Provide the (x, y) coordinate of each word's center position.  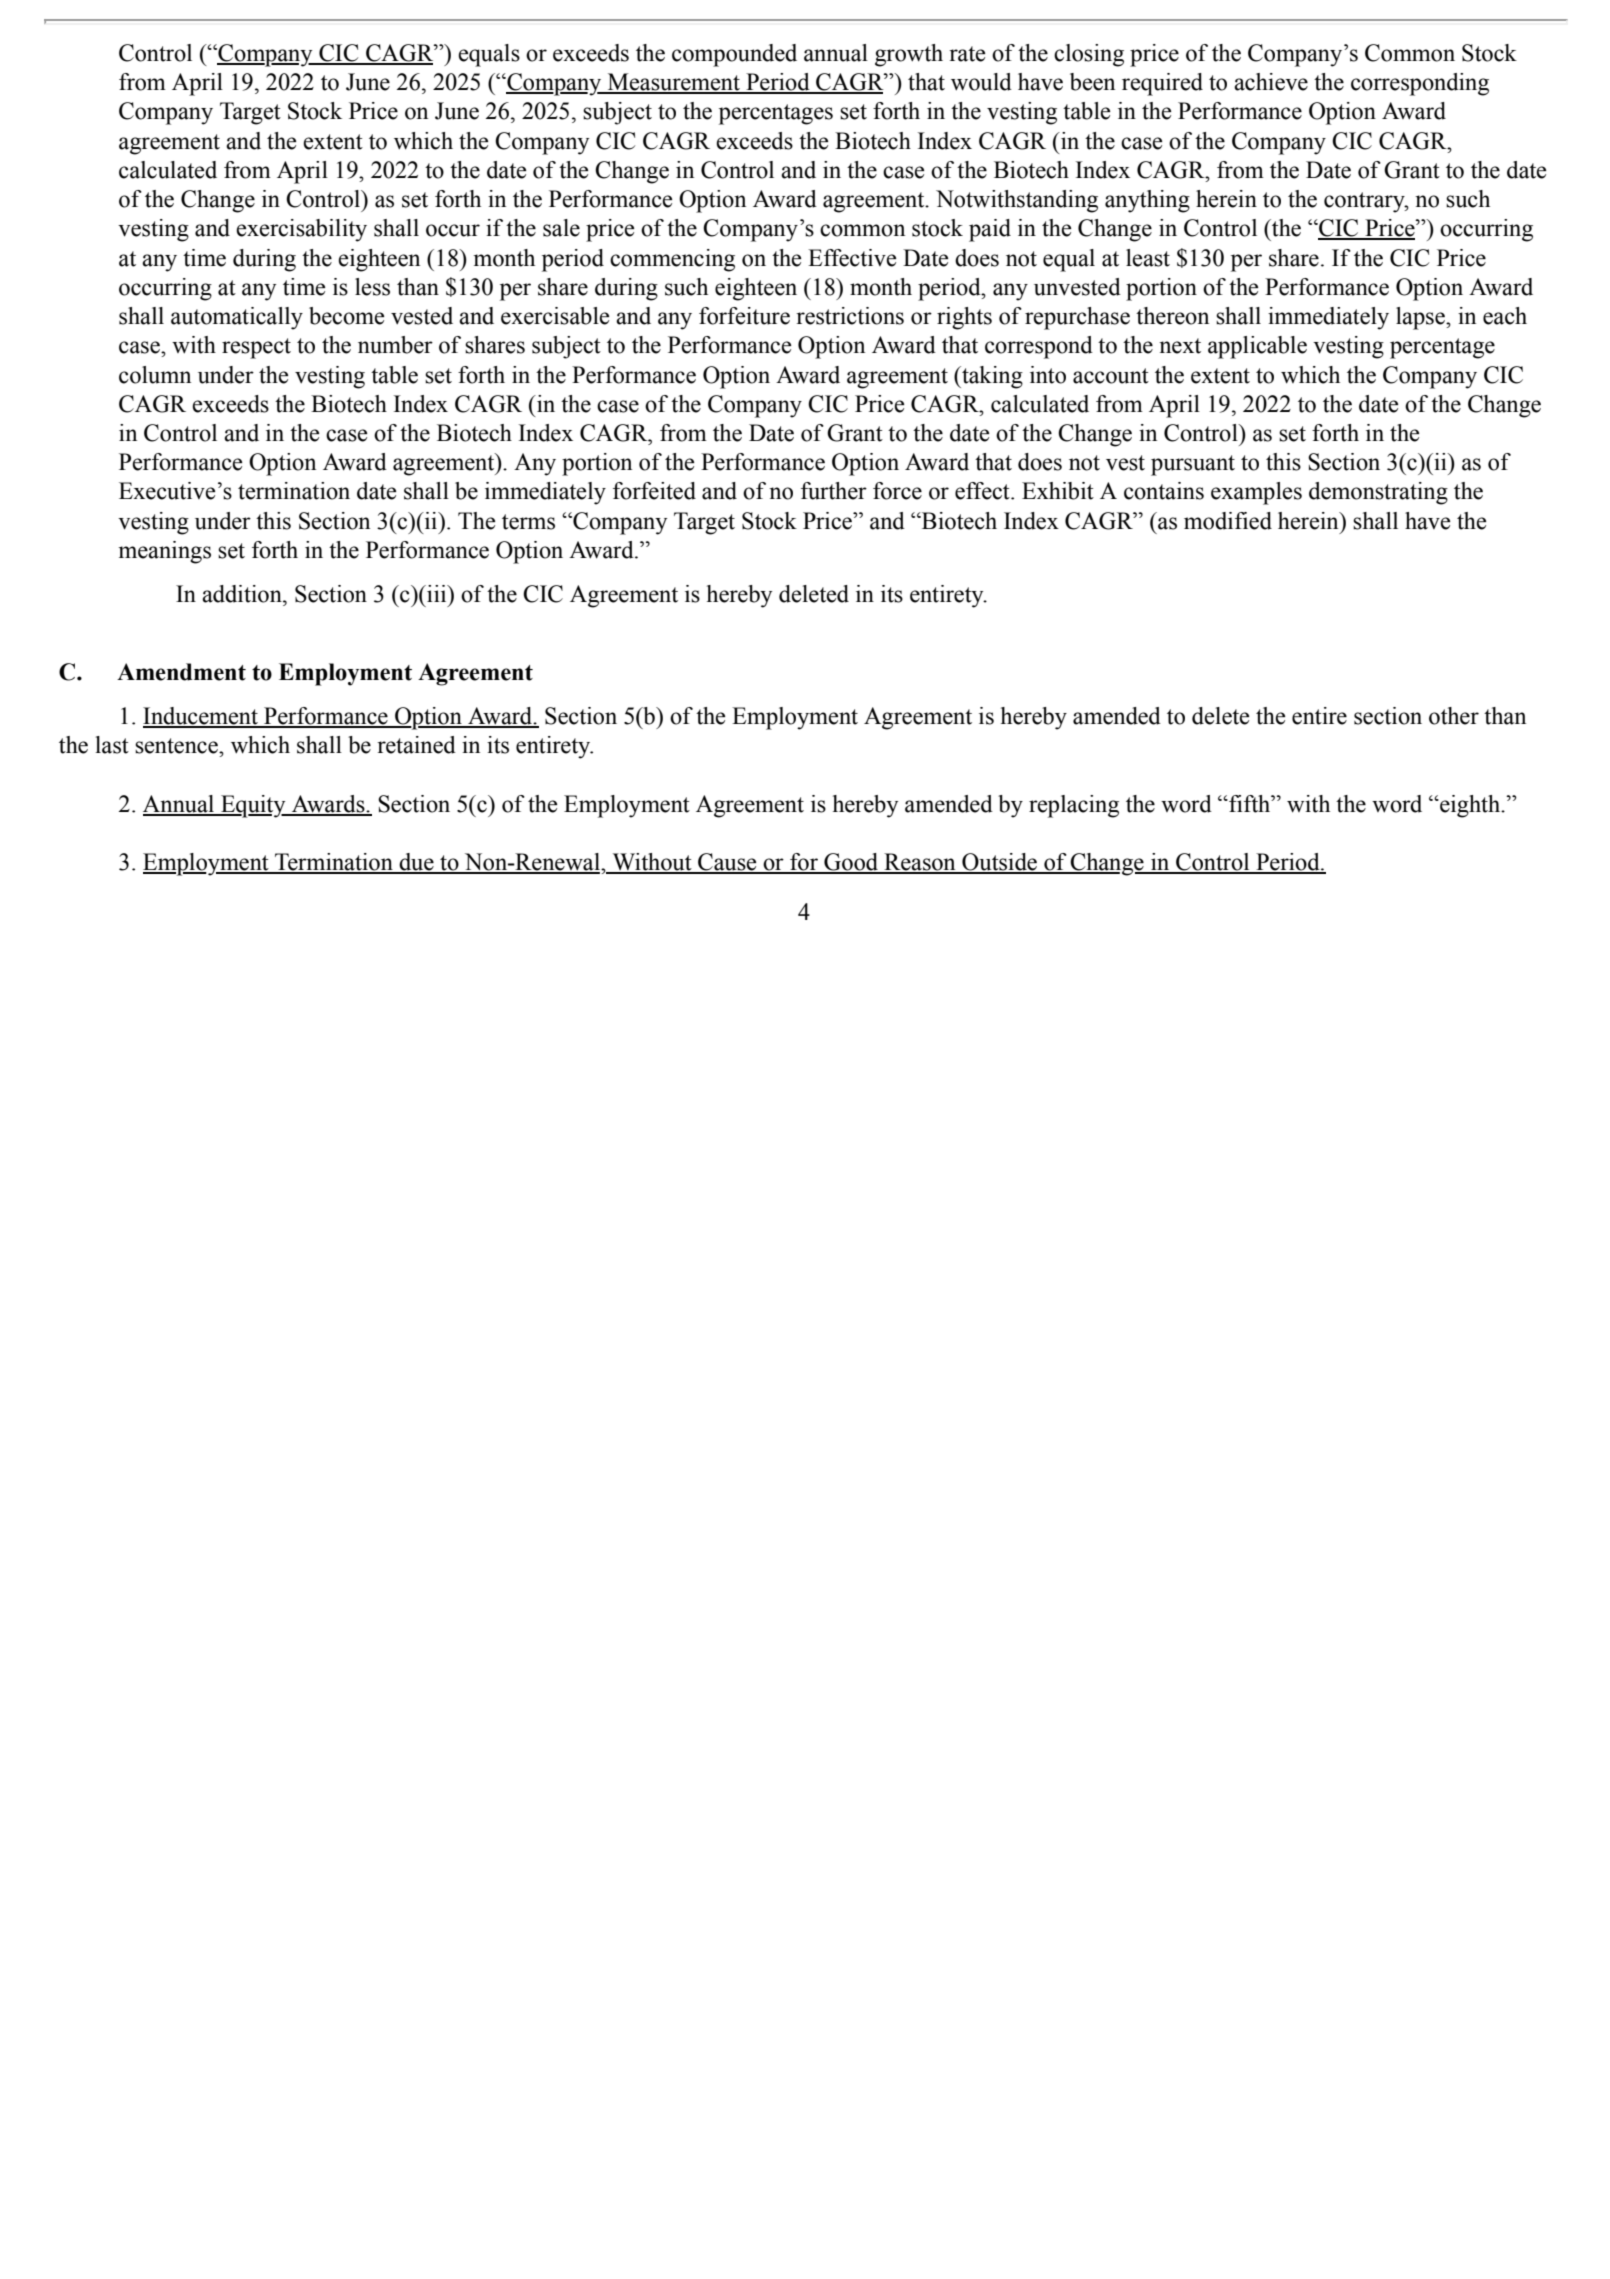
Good (851, 863)
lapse (1421, 318)
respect (256, 348)
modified (1228, 521)
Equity (253, 806)
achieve (1271, 82)
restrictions (850, 316)
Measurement (673, 83)
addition (243, 594)
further (834, 491)
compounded (734, 55)
